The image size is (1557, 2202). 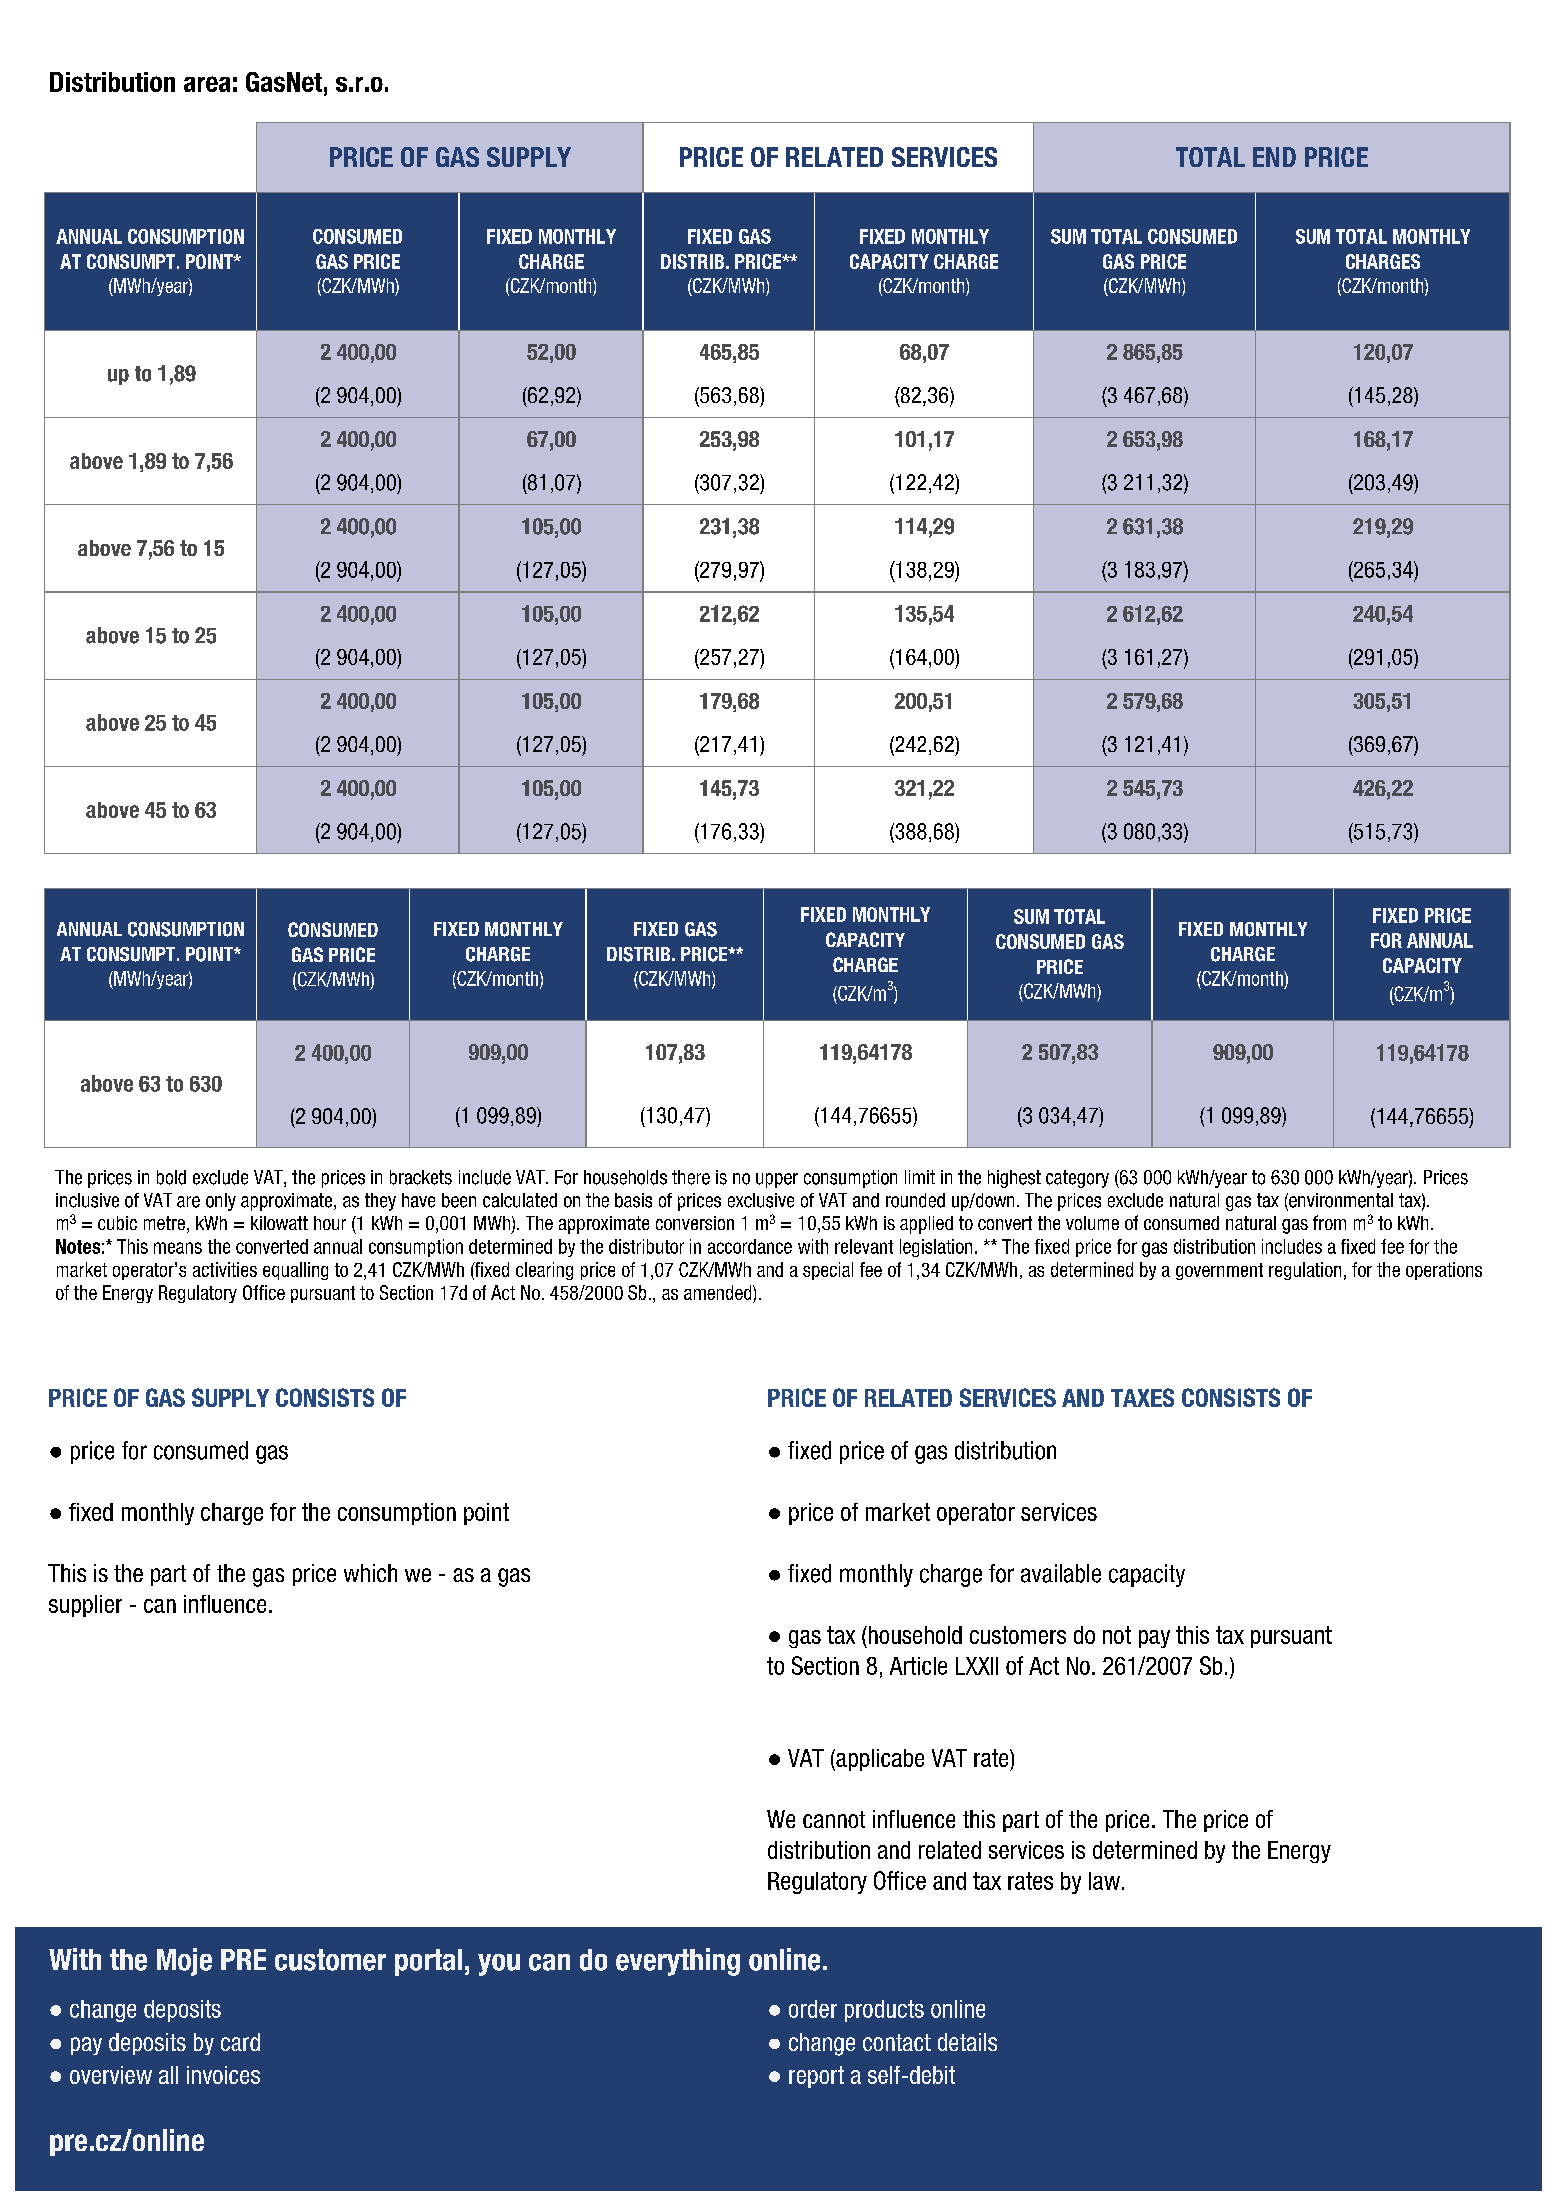 I want to click on upper, so click(x=777, y=1180).
